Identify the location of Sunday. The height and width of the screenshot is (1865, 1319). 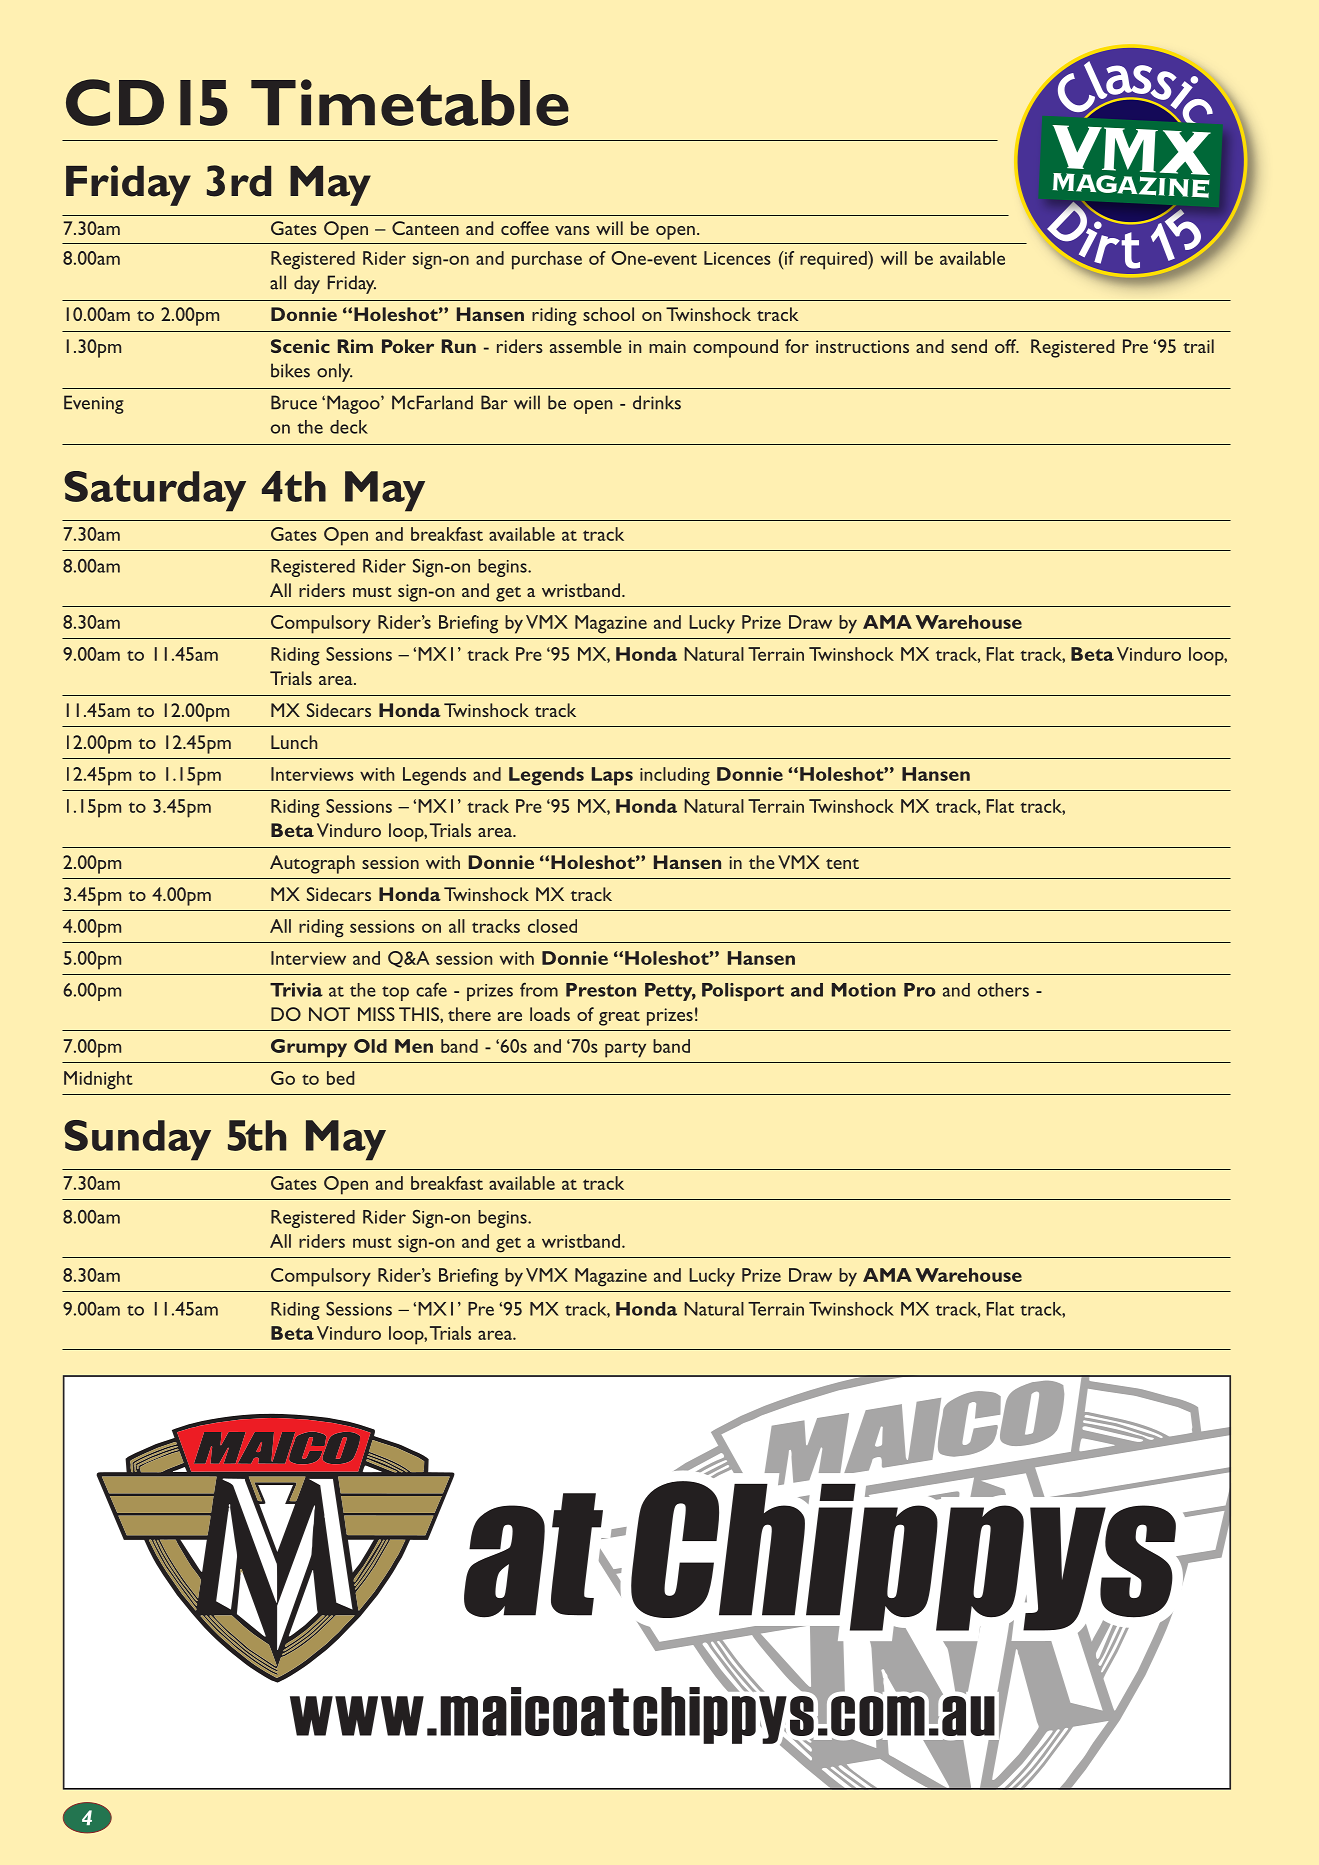
(137, 1140).
